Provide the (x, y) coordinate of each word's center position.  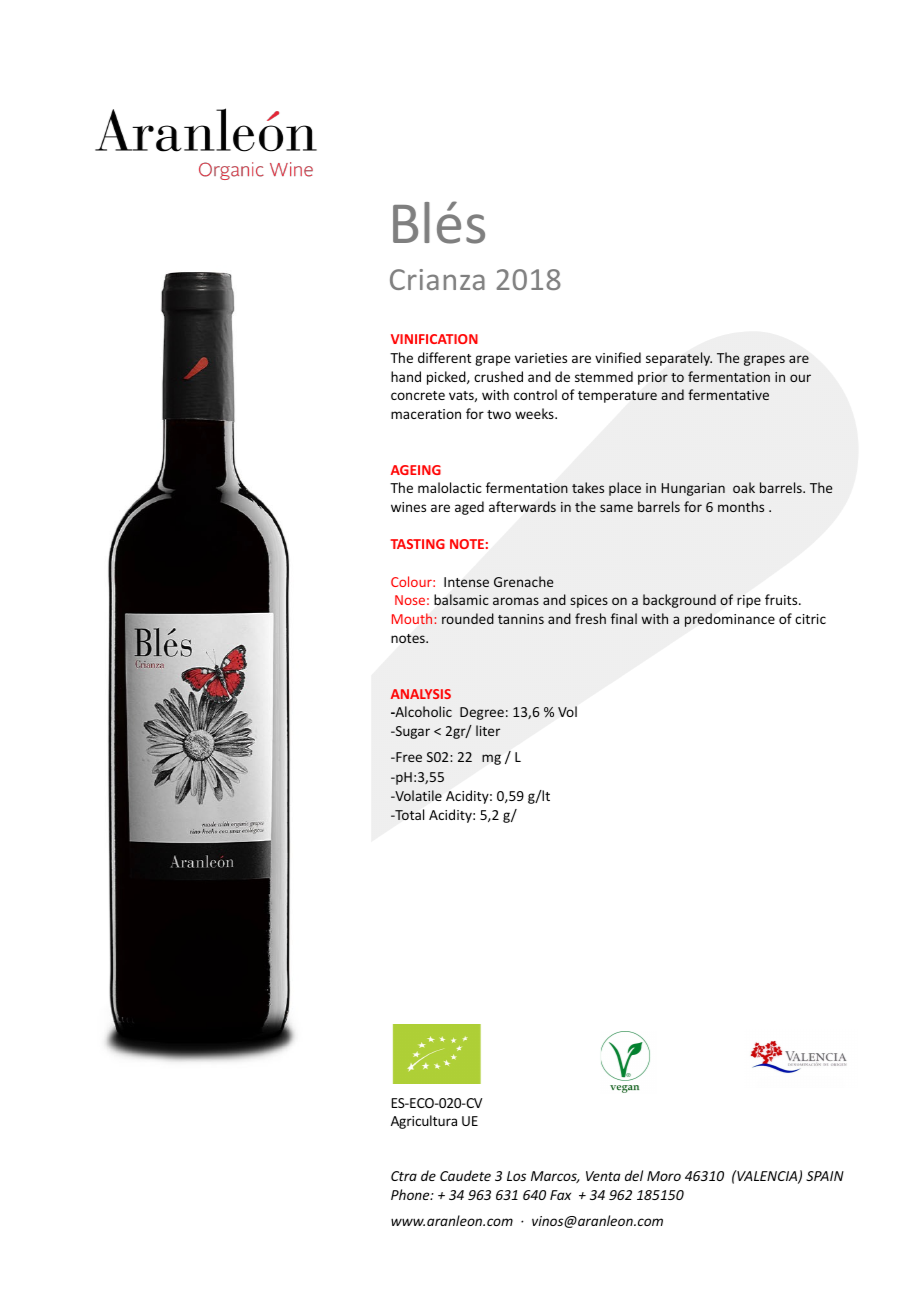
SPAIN (825, 1176)
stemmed (604, 376)
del (634, 1175)
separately (679, 359)
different (444, 357)
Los (516, 1176)
